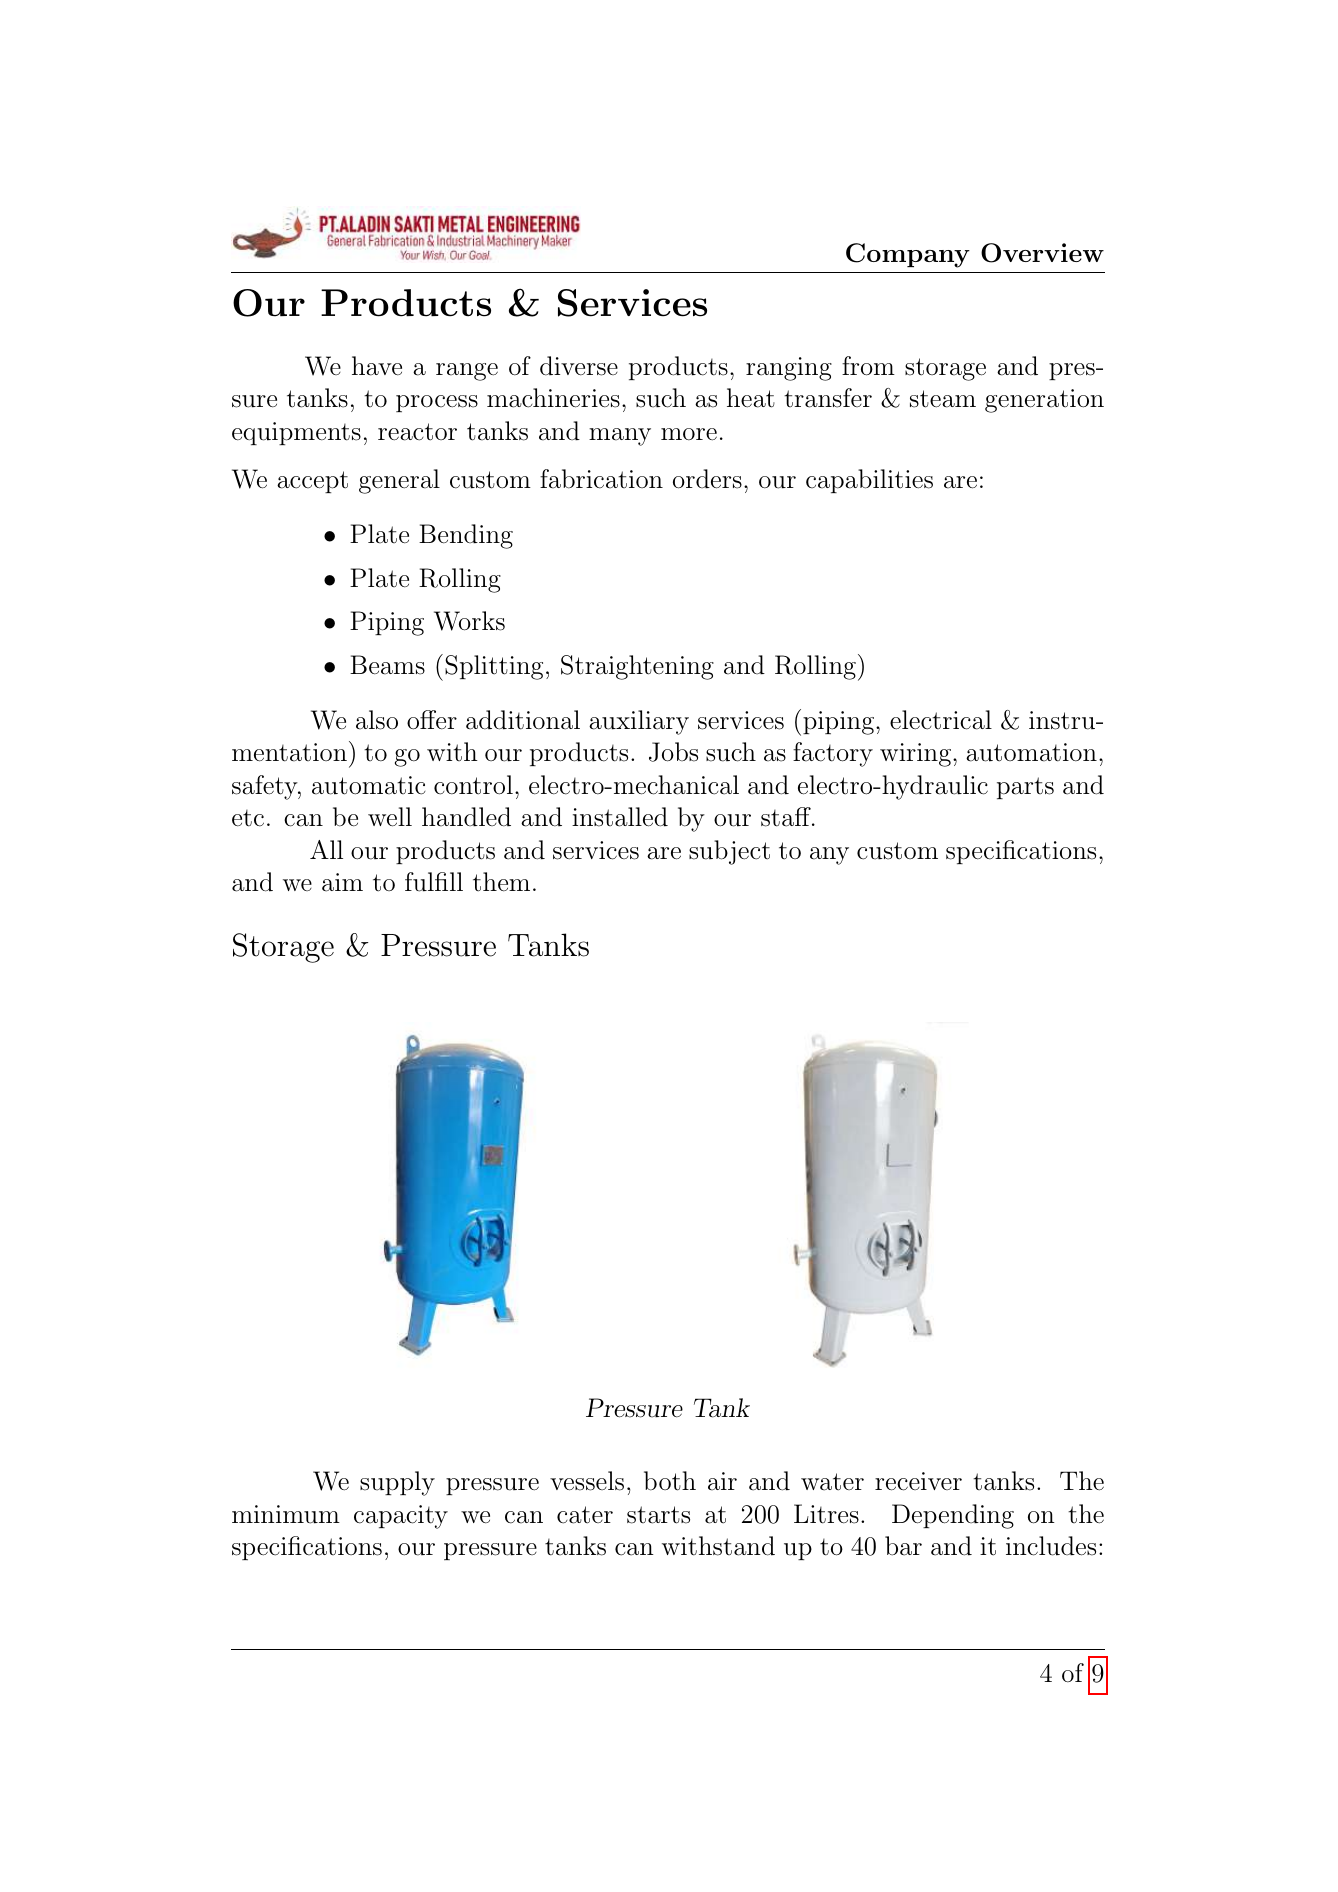 This image has width=1338, height=1892. What do you see at coordinates (401, 1517) in the image?
I see `capacity` at bounding box center [401, 1517].
